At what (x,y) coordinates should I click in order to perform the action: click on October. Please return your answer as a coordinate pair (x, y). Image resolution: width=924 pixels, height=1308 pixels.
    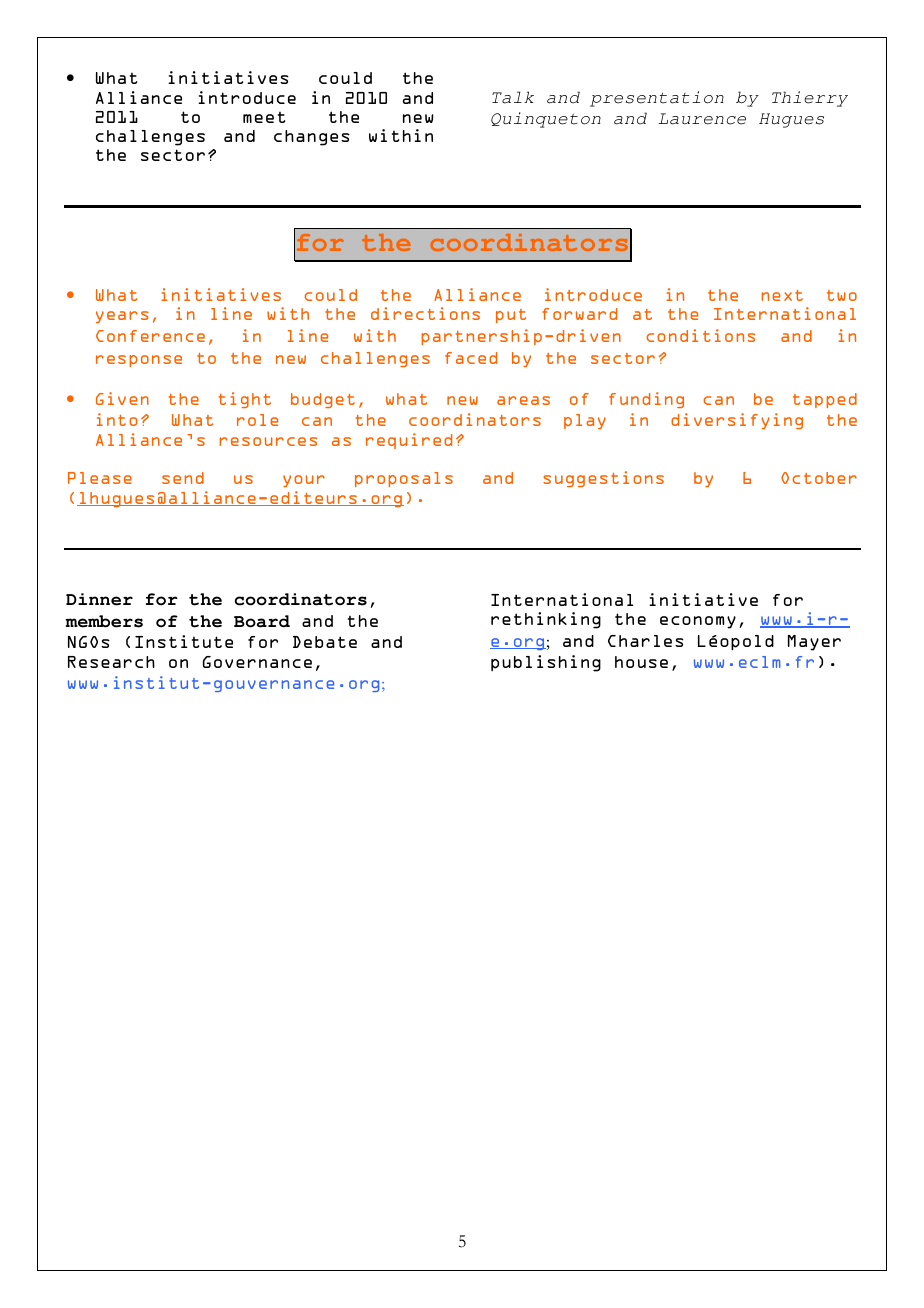
    Looking at the image, I should click on (819, 478).
